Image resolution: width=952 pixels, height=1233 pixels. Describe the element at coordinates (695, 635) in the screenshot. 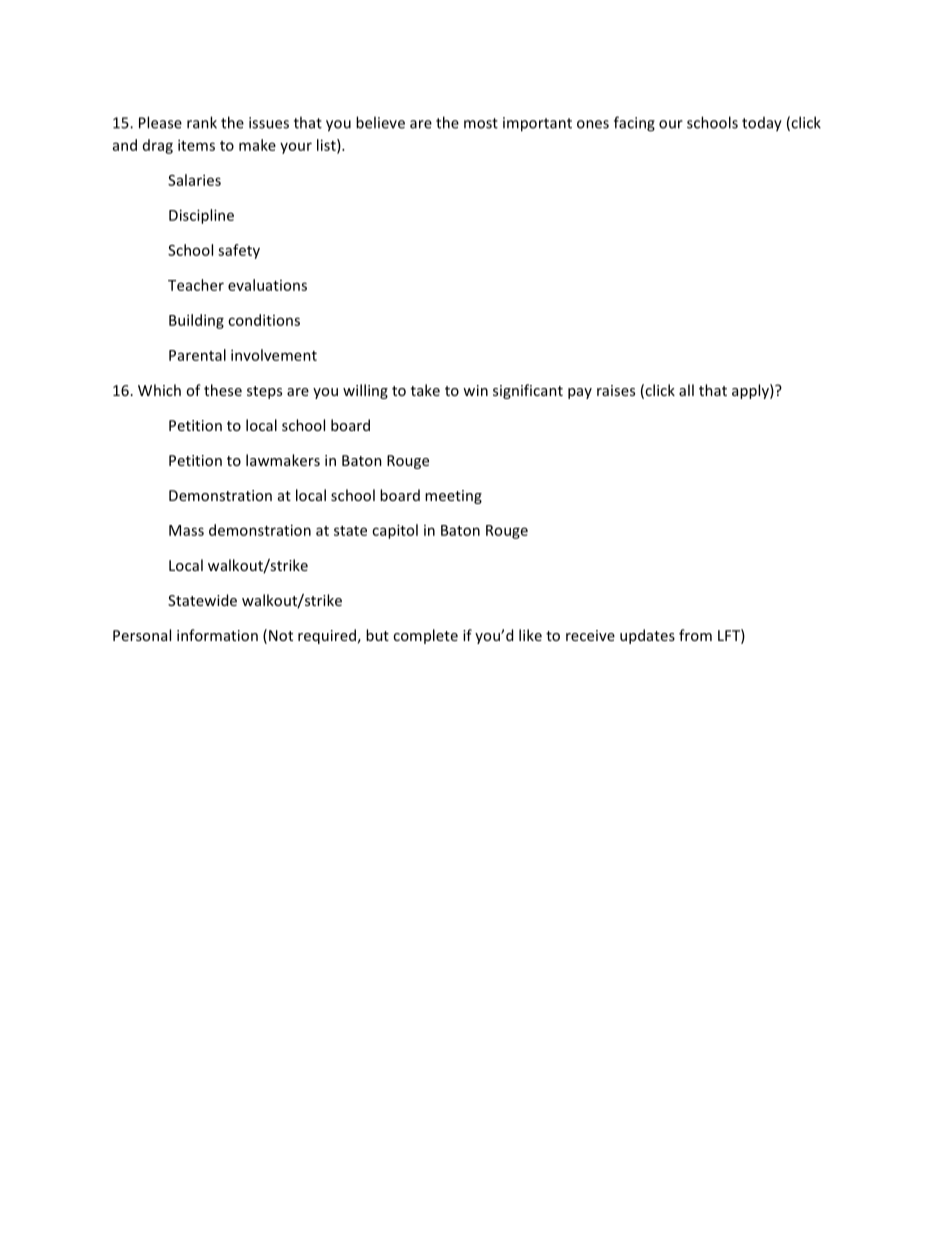

I see `from` at that location.
